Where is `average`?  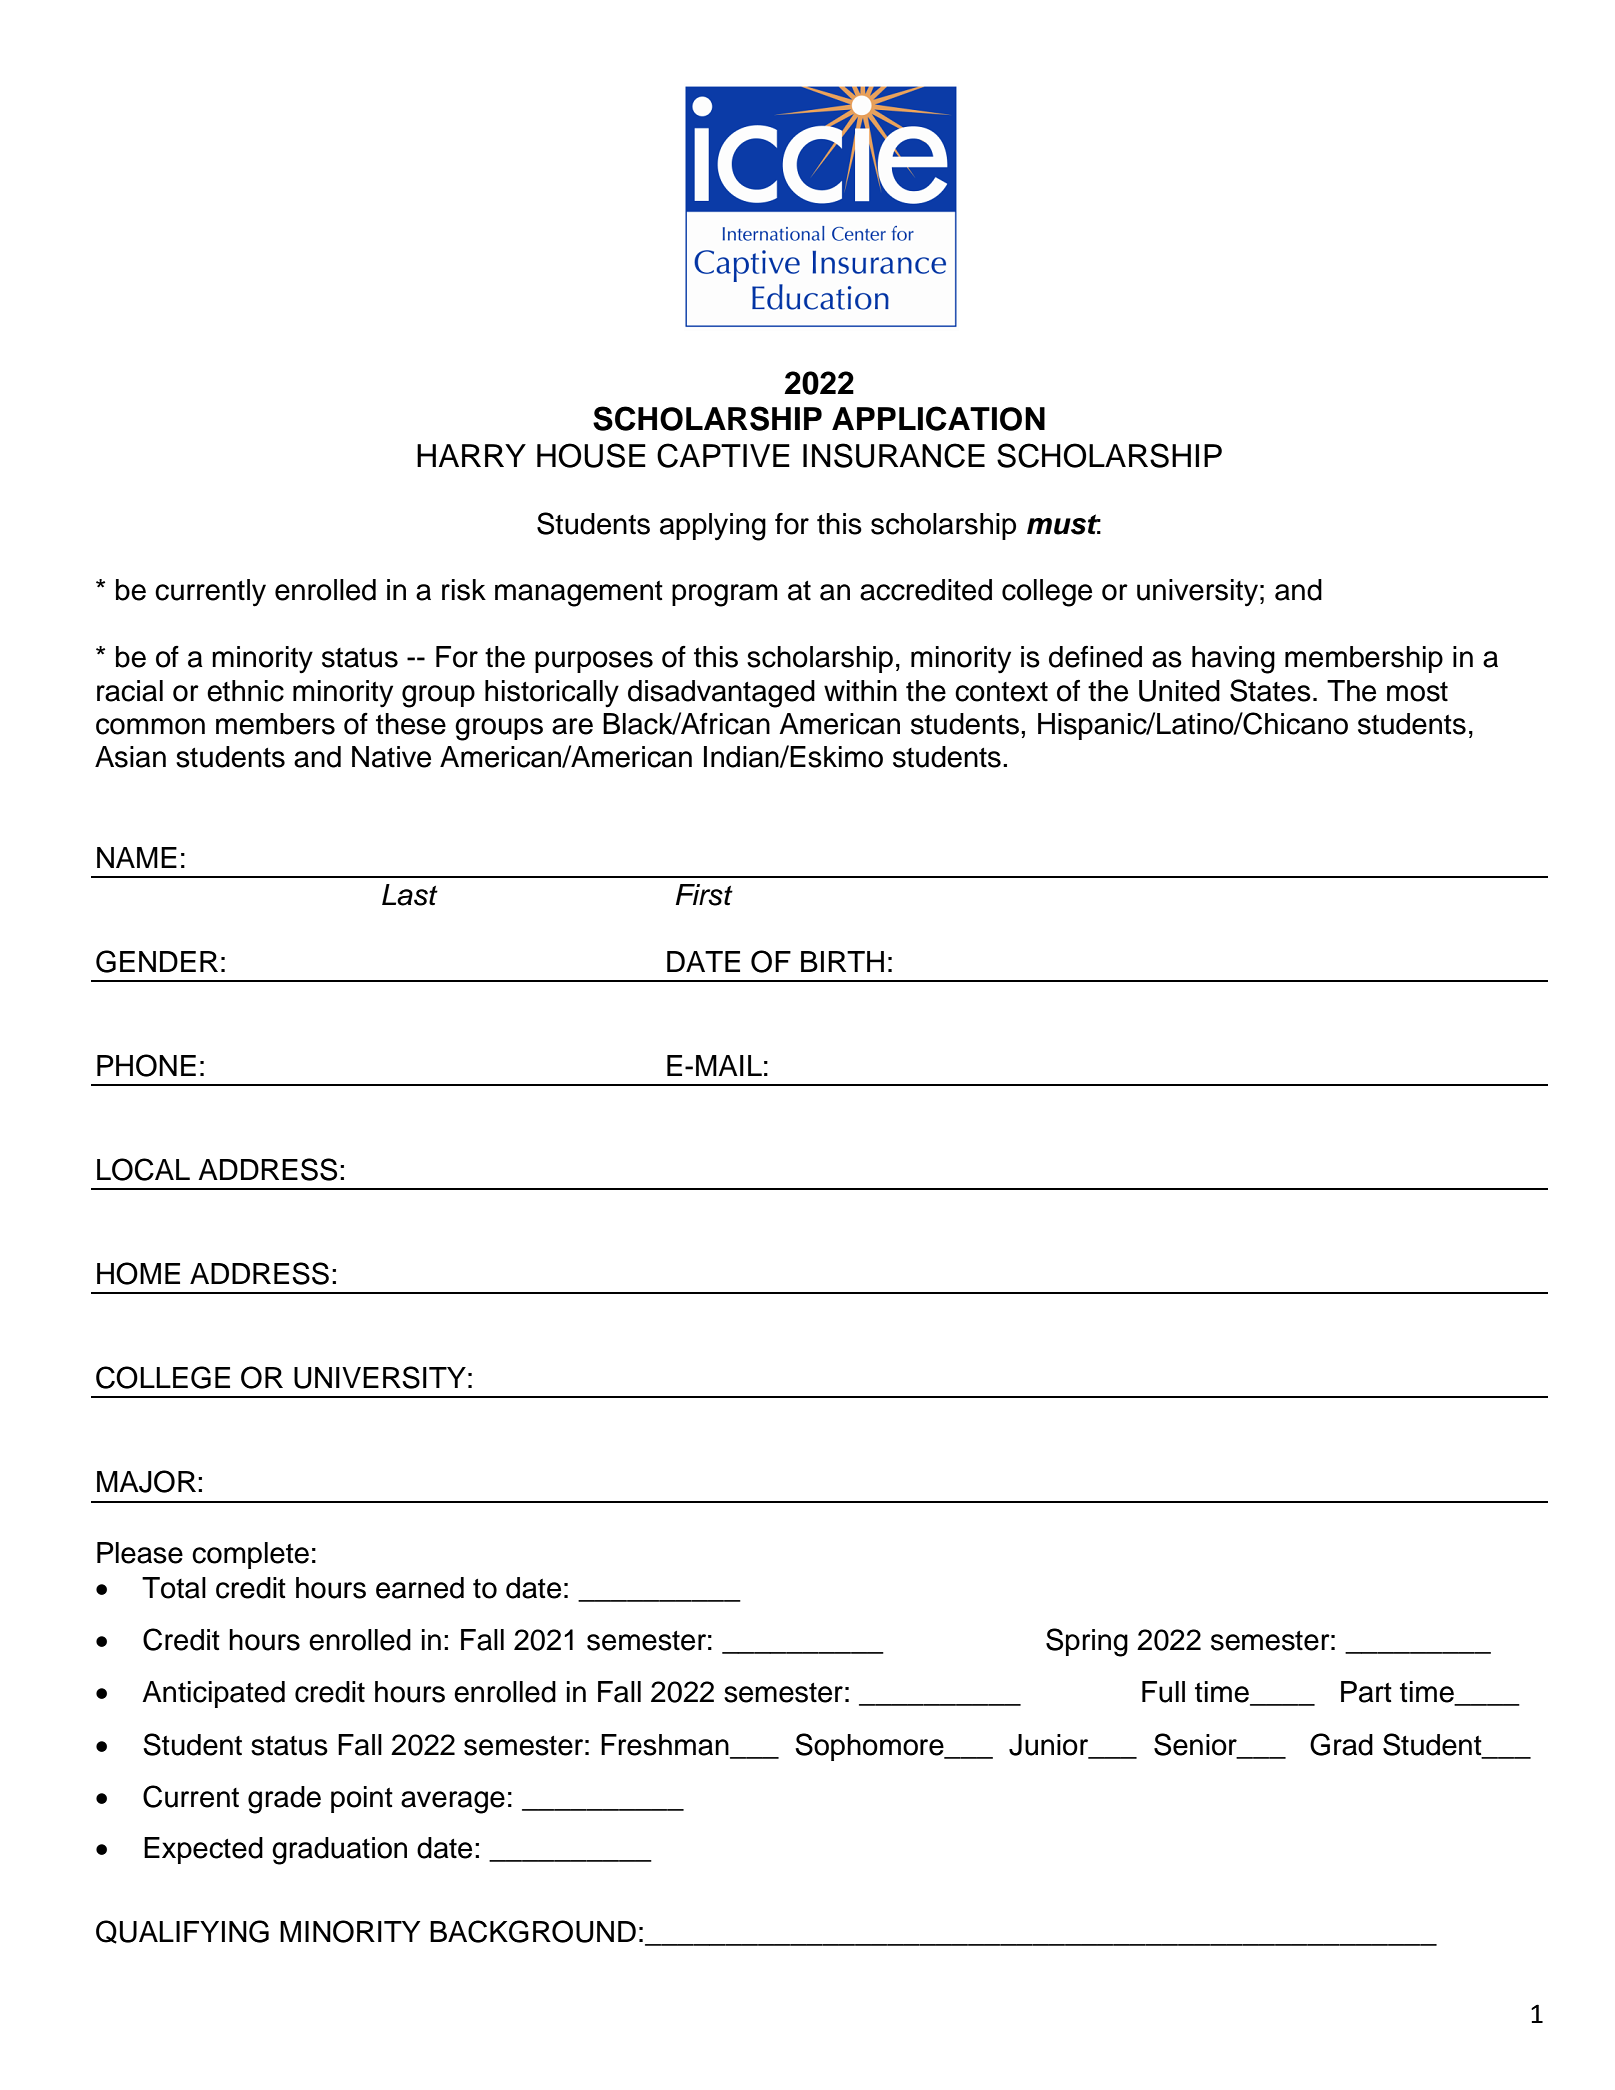
average is located at coordinates (453, 1802).
